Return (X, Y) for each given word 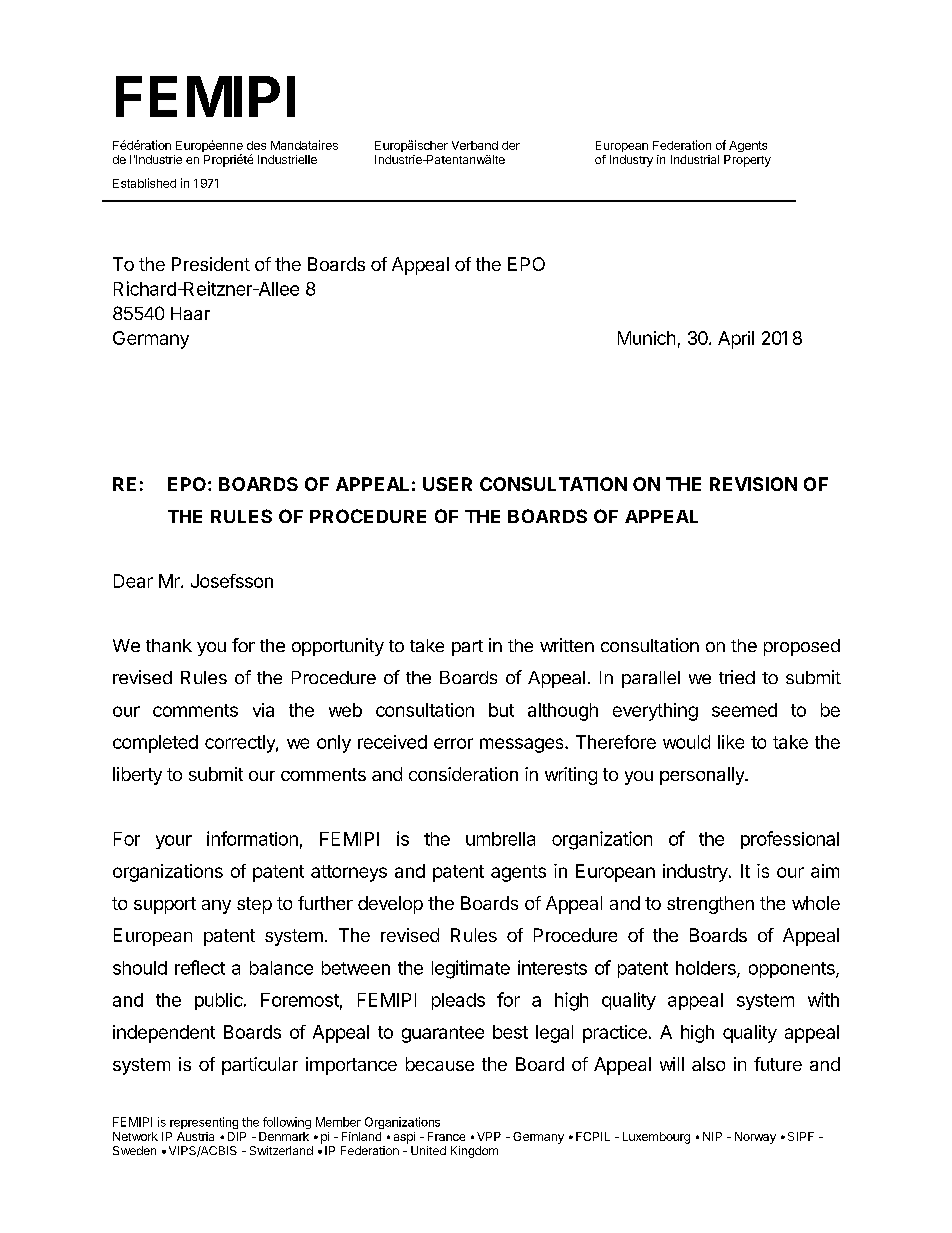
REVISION (753, 484)
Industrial (695, 159)
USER (447, 484)
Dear (133, 581)
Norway (755, 1138)
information (252, 838)
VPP (489, 1136)
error (453, 743)
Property (747, 161)
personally (703, 776)
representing (204, 1123)
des (256, 145)
